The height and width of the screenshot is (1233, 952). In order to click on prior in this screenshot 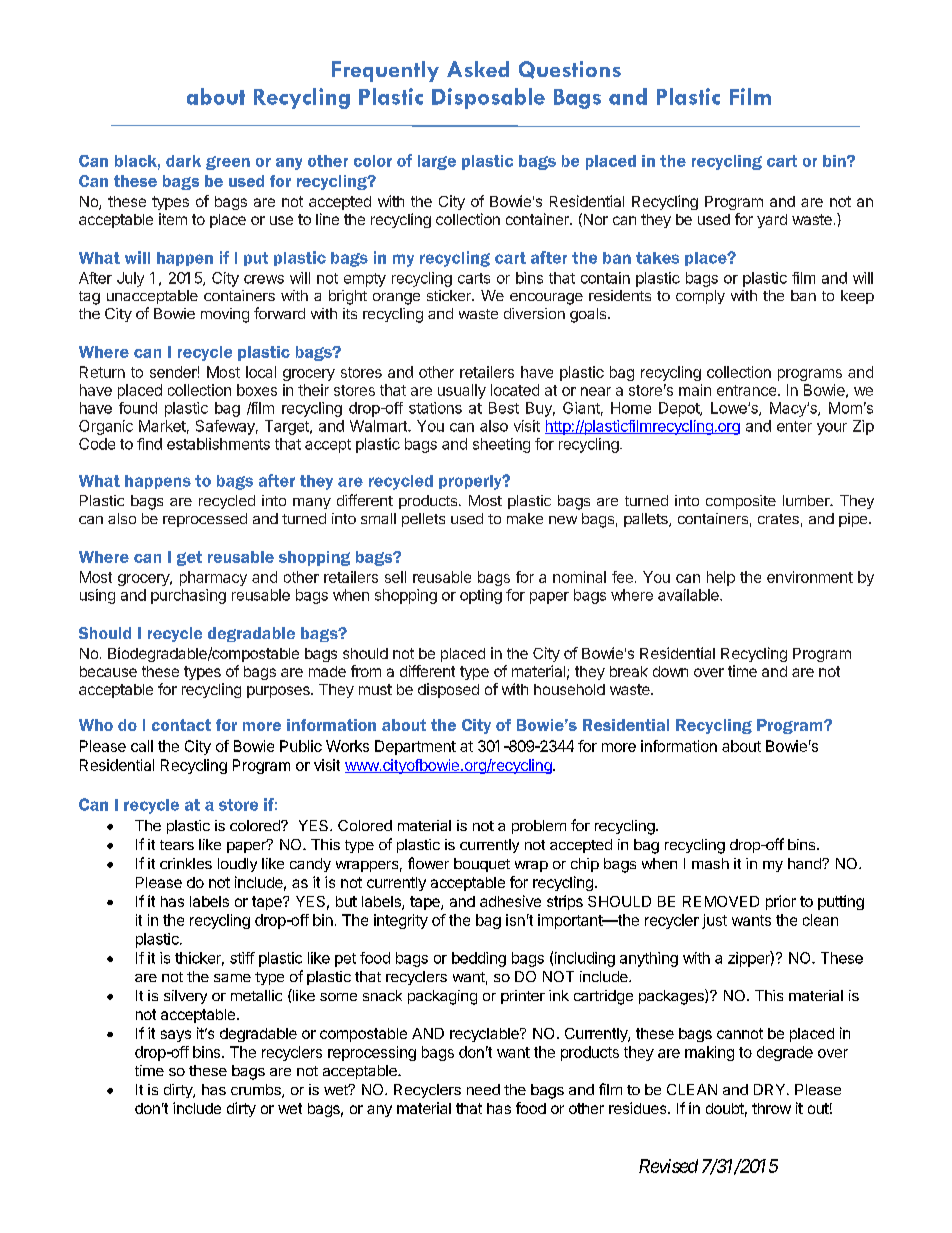, I will do `click(781, 902)`.
